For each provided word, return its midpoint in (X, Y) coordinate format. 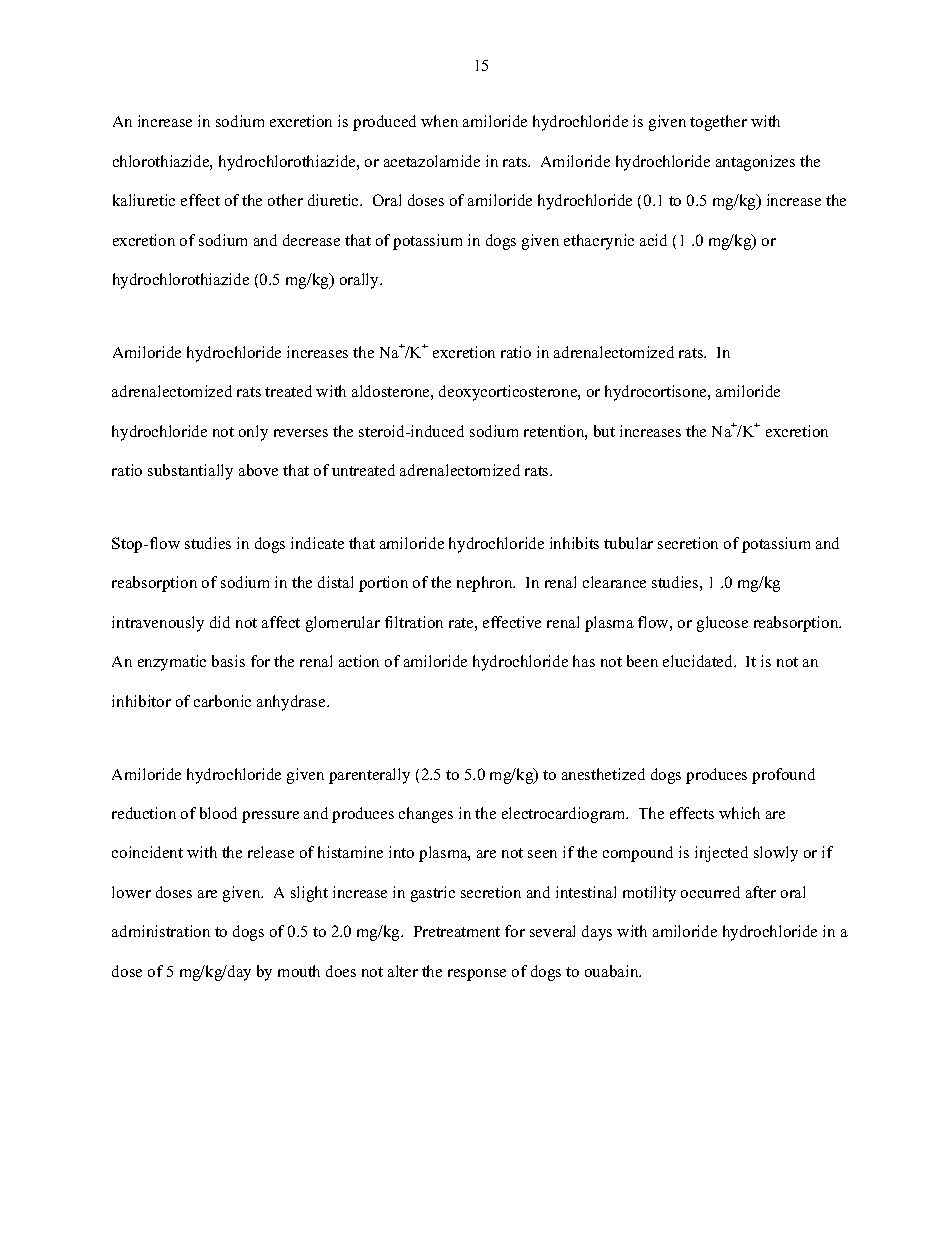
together (718, 123)
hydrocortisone (657, 393)
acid (653, 240)
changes (426, 815)
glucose (722, 624)
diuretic (334, 200)
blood (218, 813)
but (604, 431)
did (220, 622)
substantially (190, 472)
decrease (311, 240)
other (285, 200)
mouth (299, 971)
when (439, 121)
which (739, 813)
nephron (486, 584)
